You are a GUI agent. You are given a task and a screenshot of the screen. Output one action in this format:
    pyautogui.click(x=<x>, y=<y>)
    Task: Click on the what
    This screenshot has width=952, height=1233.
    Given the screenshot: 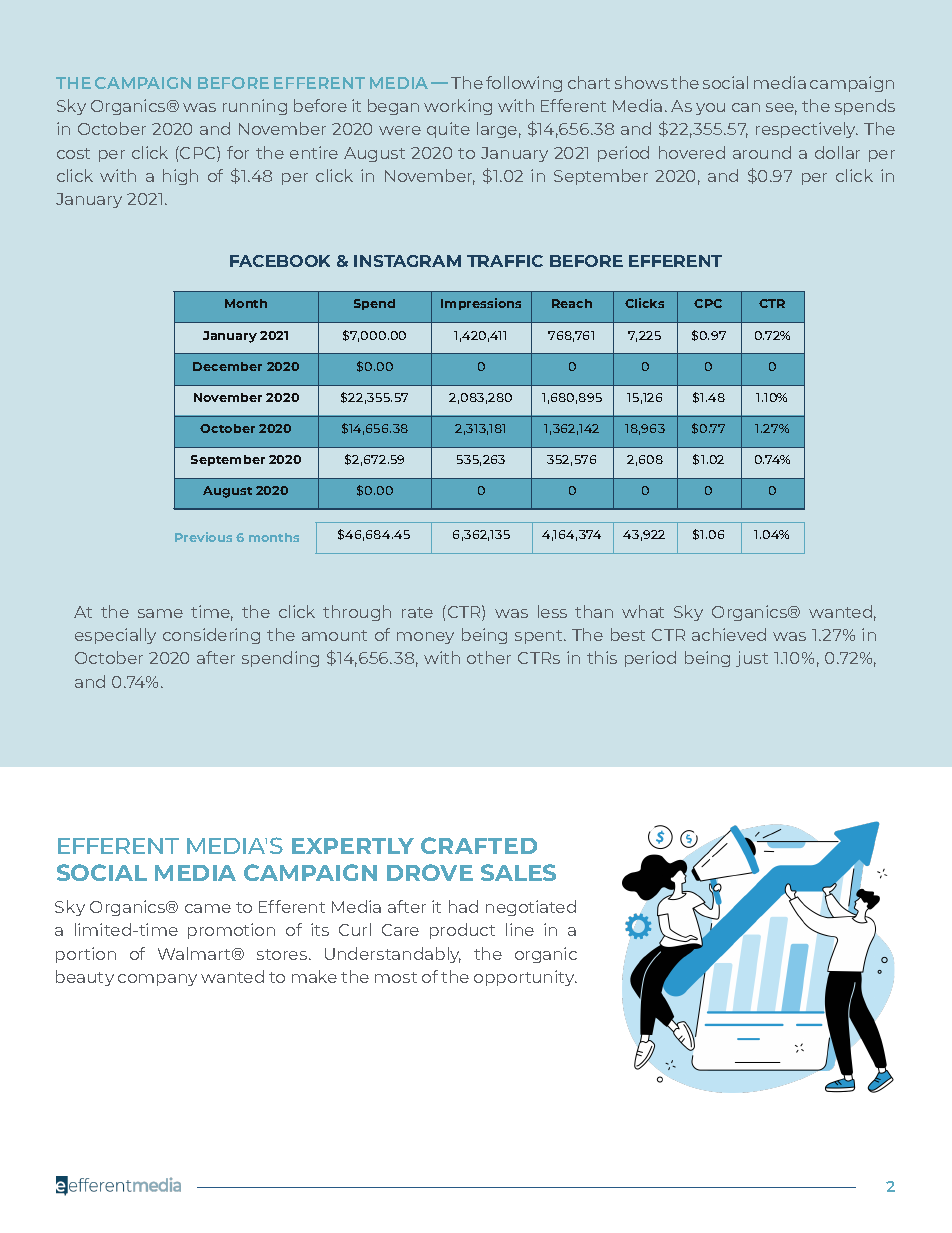 What is the action you would take?
    pyautogui.click(x=643, y=611)
